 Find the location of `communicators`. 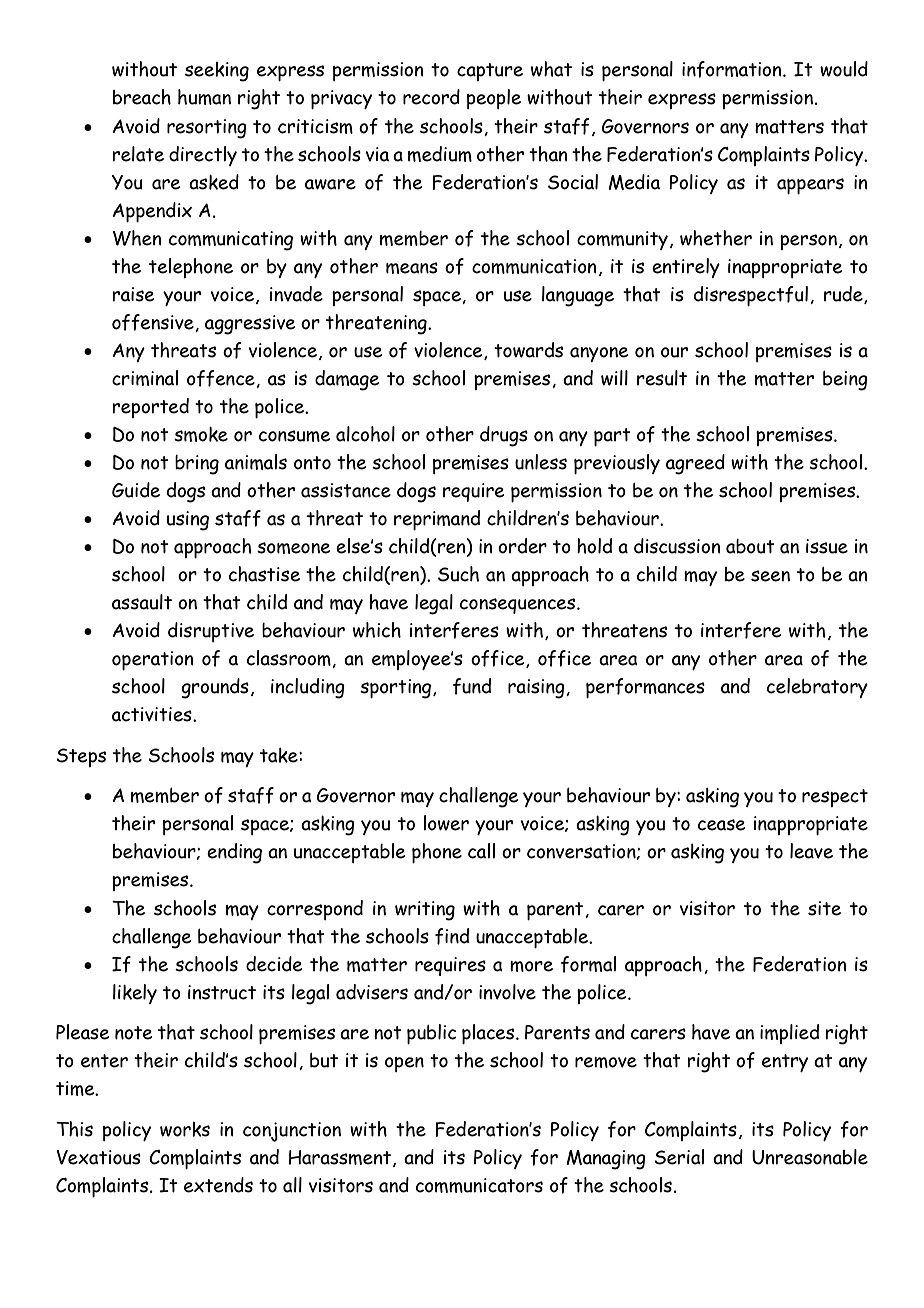

communicators is located at coordinates (479, 1185).
